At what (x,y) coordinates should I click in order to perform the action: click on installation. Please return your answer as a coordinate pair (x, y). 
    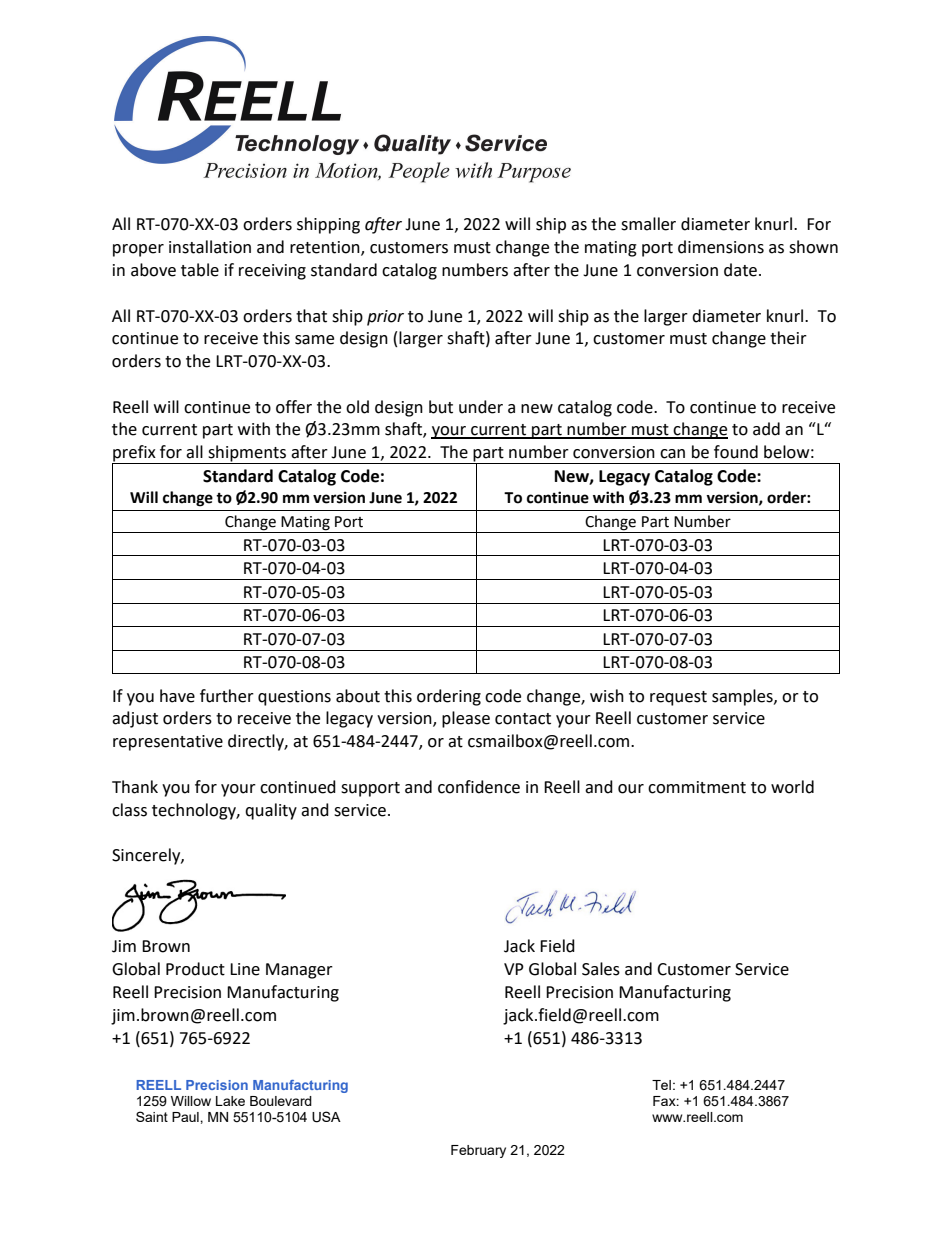
    Looking at the image, I should click on (210, 247).
